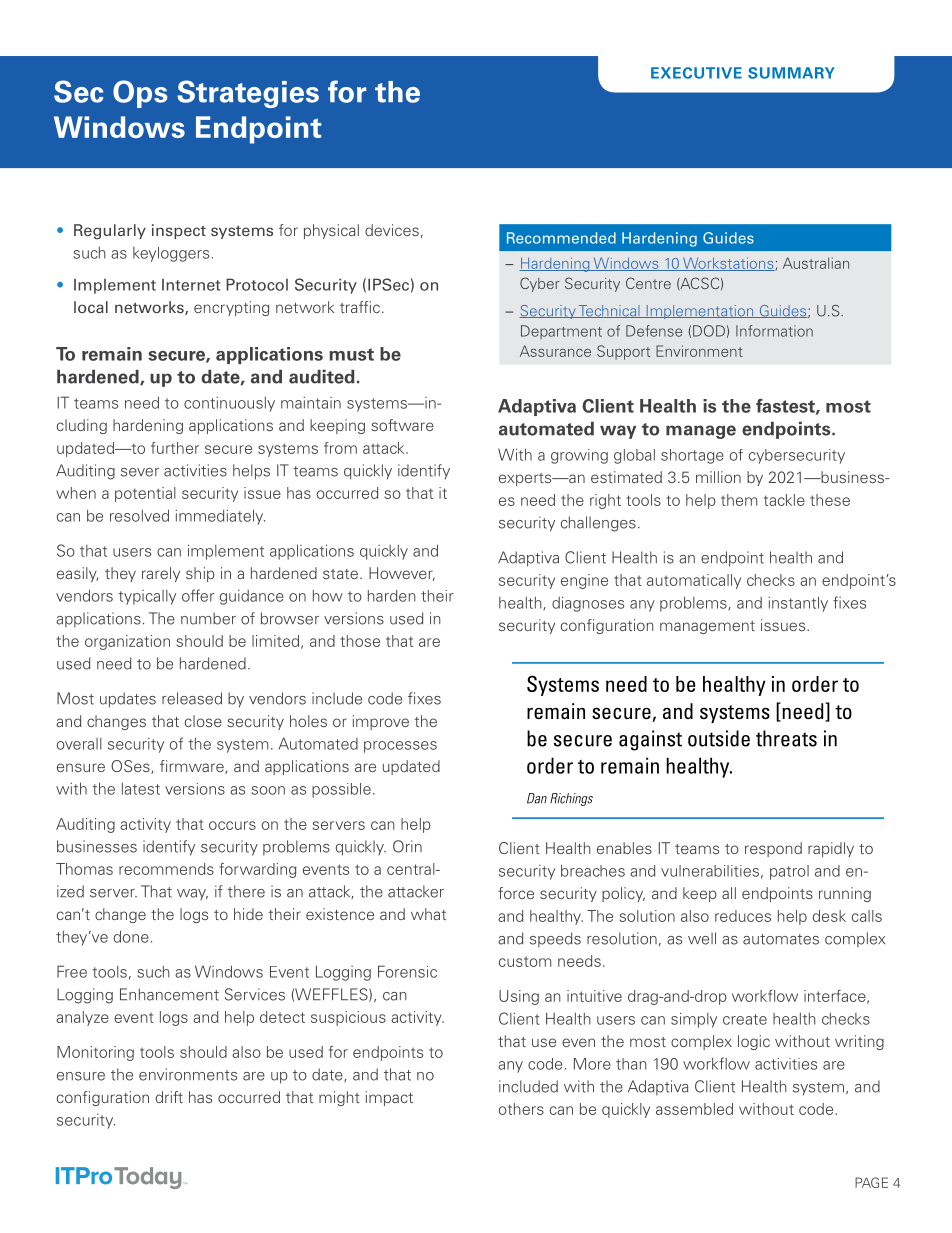  What do you see at coordinates (229, 404) in the screenshot?
I see `continuously` at bounding box center [229, 404].
